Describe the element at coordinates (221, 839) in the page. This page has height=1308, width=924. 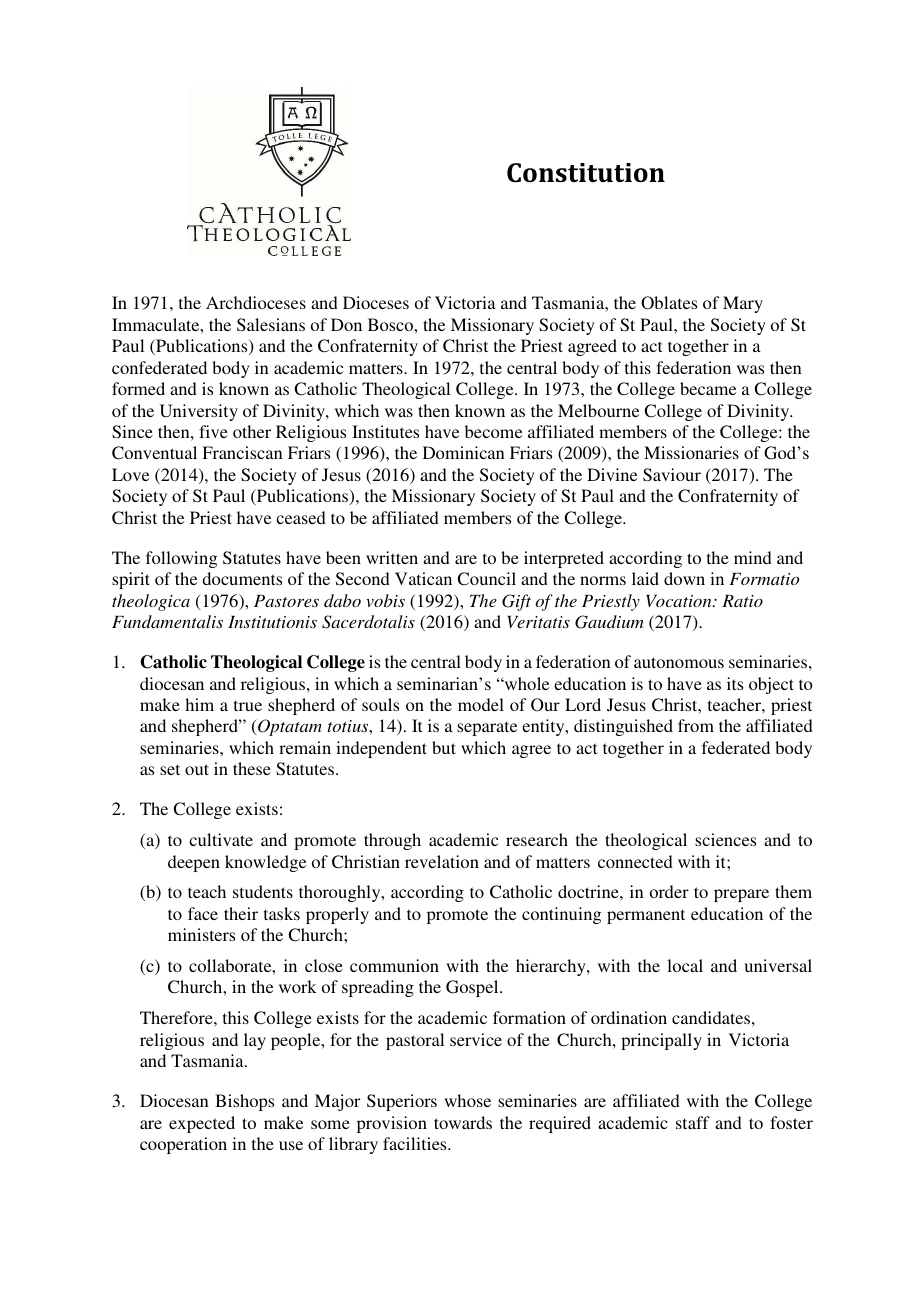
I see `cultivate` at that location.
